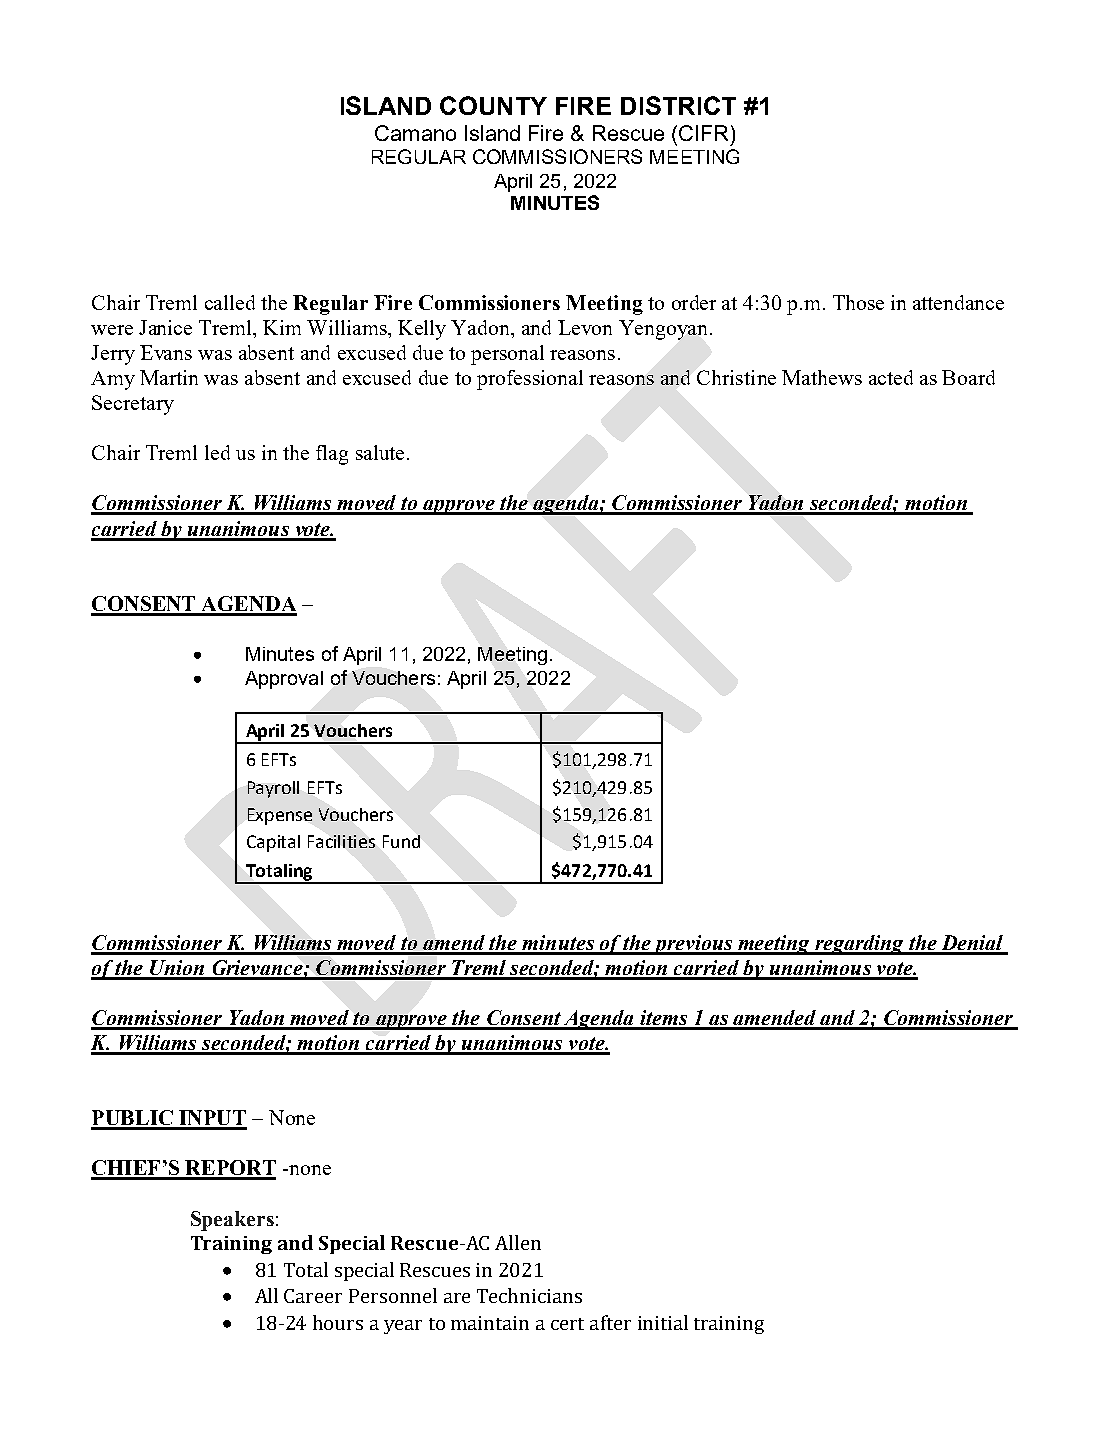 This page has height=1438, width=1111. Describe the element at coordinates (232, 1221) in the page. I see `Speakers` at that location.
